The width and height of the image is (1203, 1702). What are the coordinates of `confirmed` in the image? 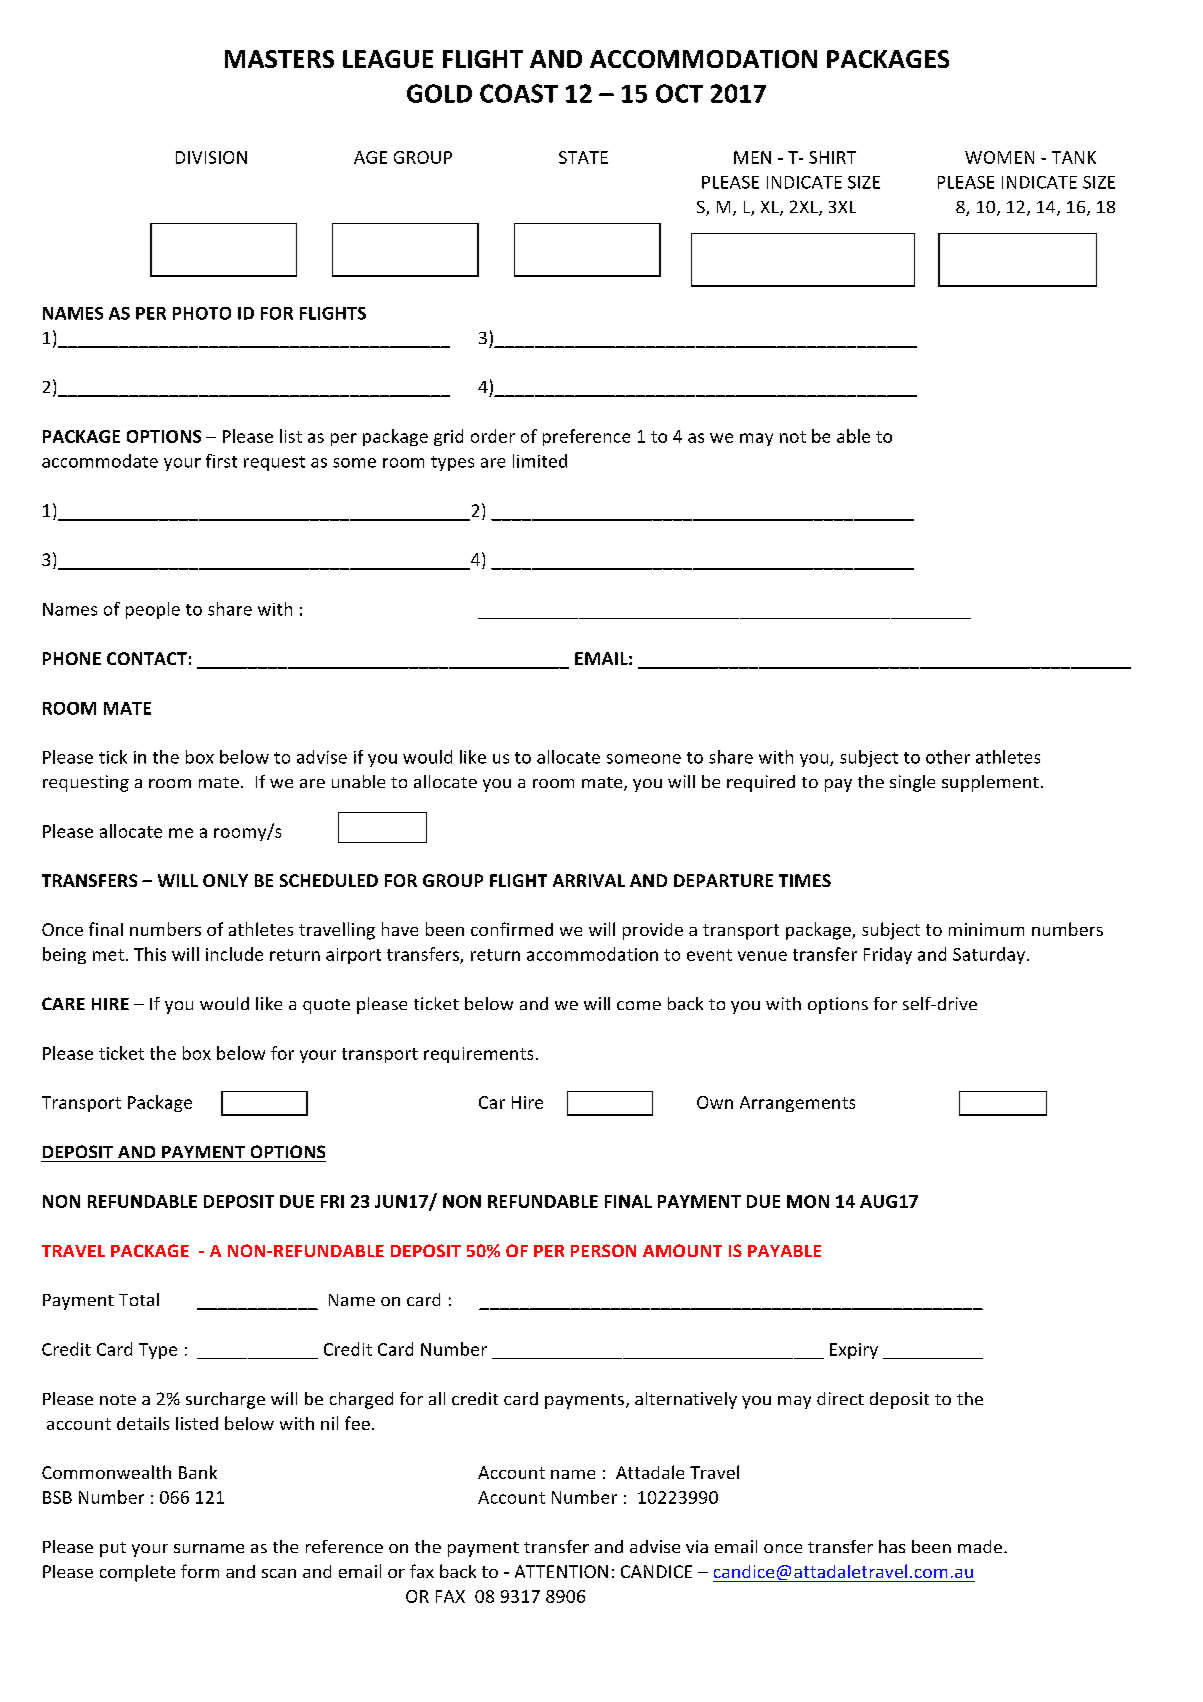 It's located at (512, 929).
